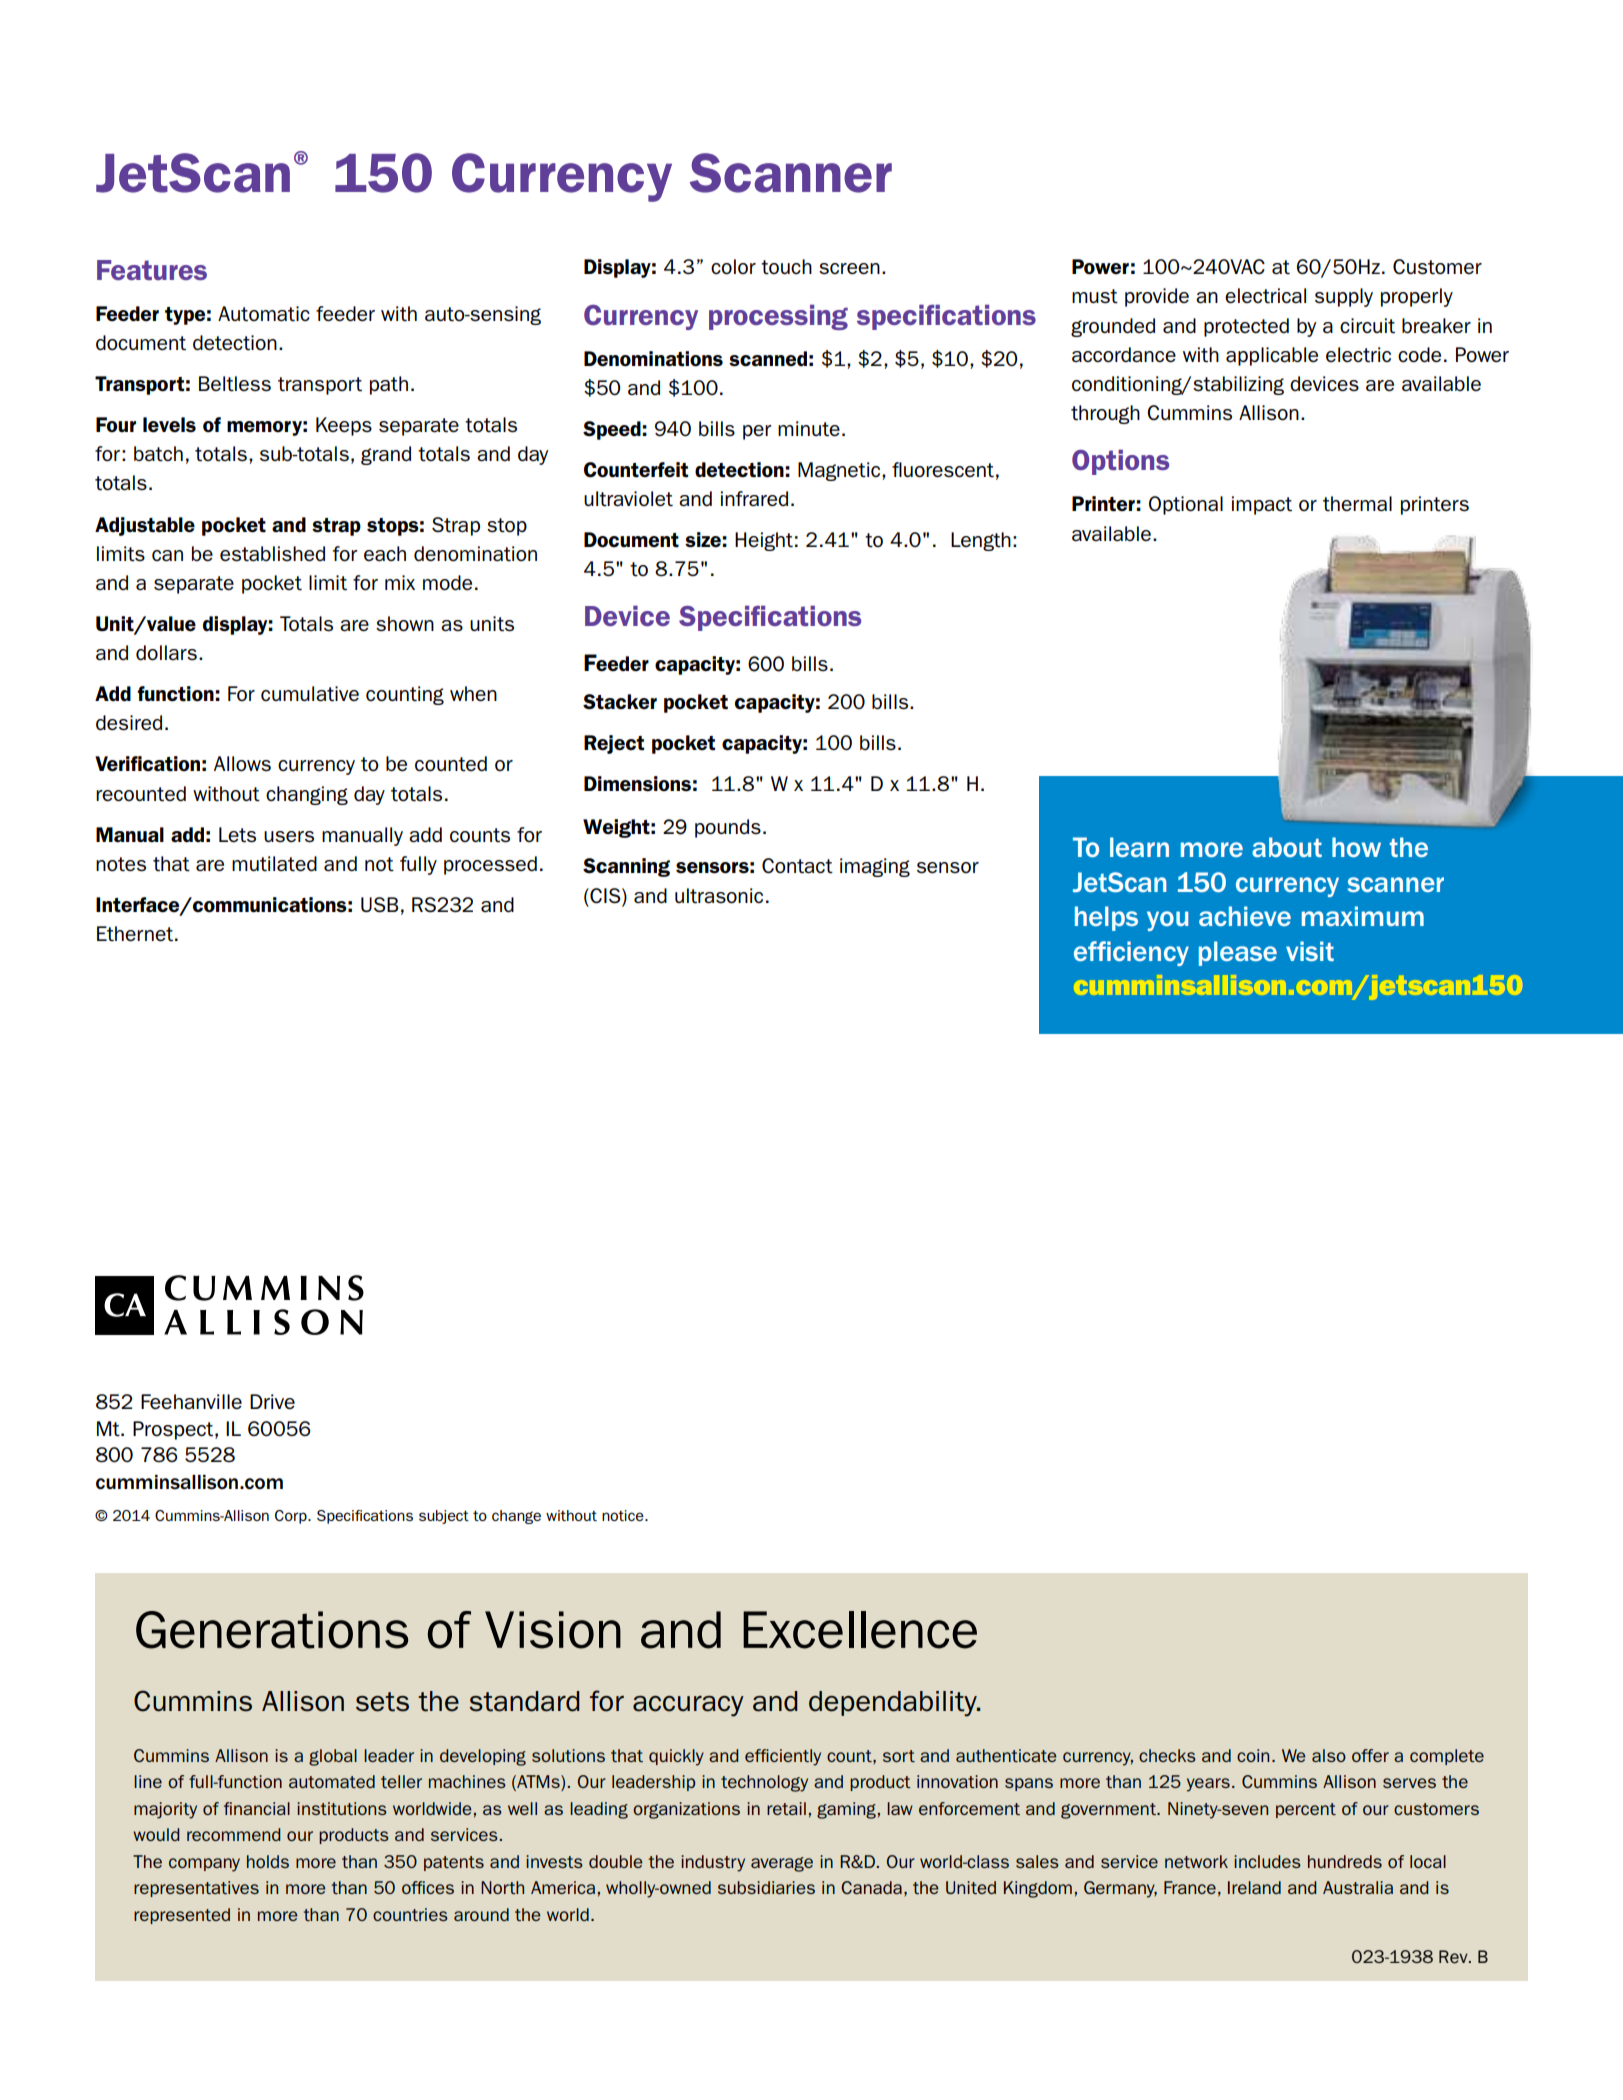 The height and width of the image is (2100, 1623). I want to click on processing, so click(778, 317).
